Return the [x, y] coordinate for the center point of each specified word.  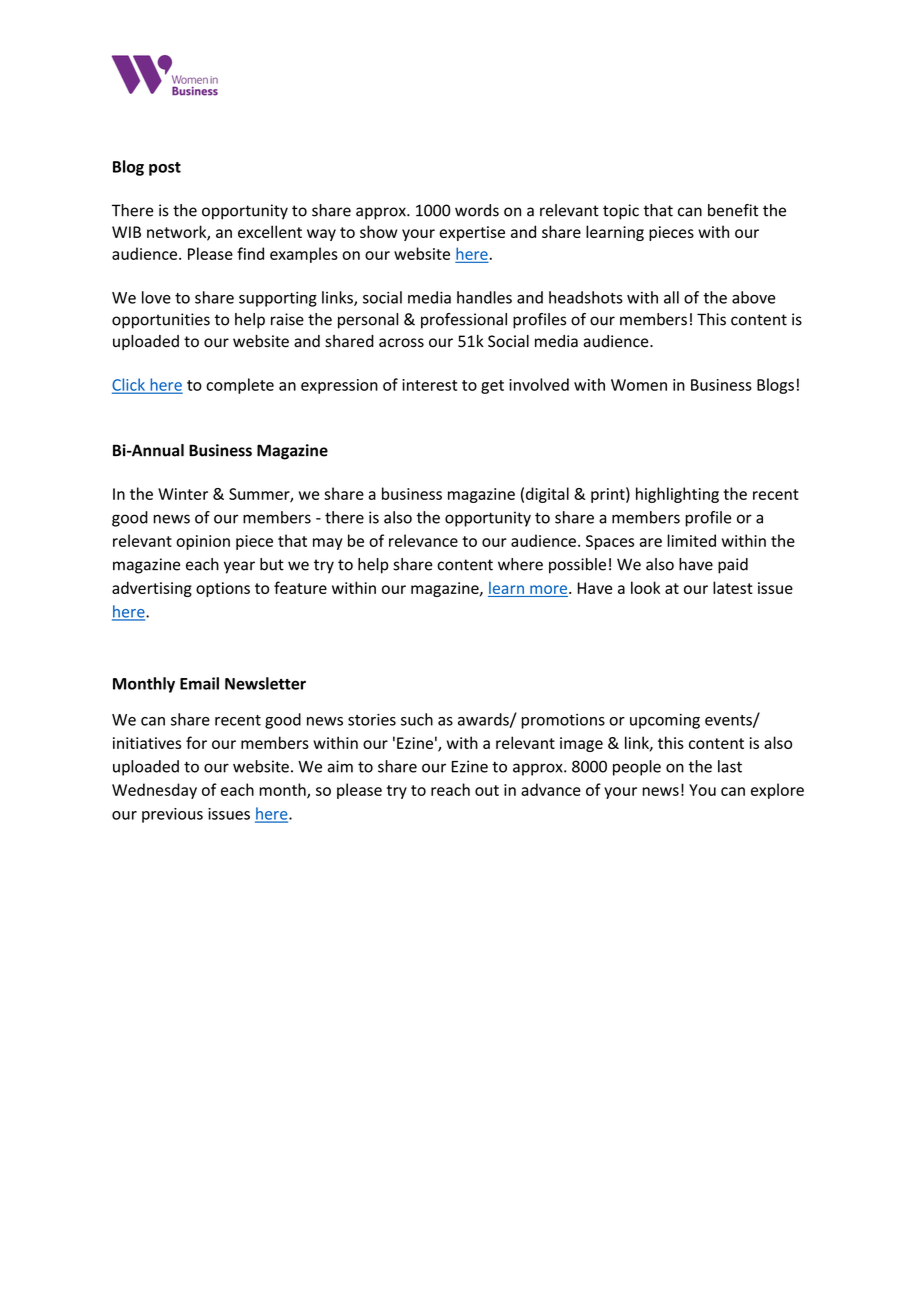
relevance [423, 540]
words [477, 210]
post [165, 169]
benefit [733, 210]
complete [240, 386]
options [223, 589]
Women [639, 385]
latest [733, 587]
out [487, 790]
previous [172, 815]
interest [429, 385]
